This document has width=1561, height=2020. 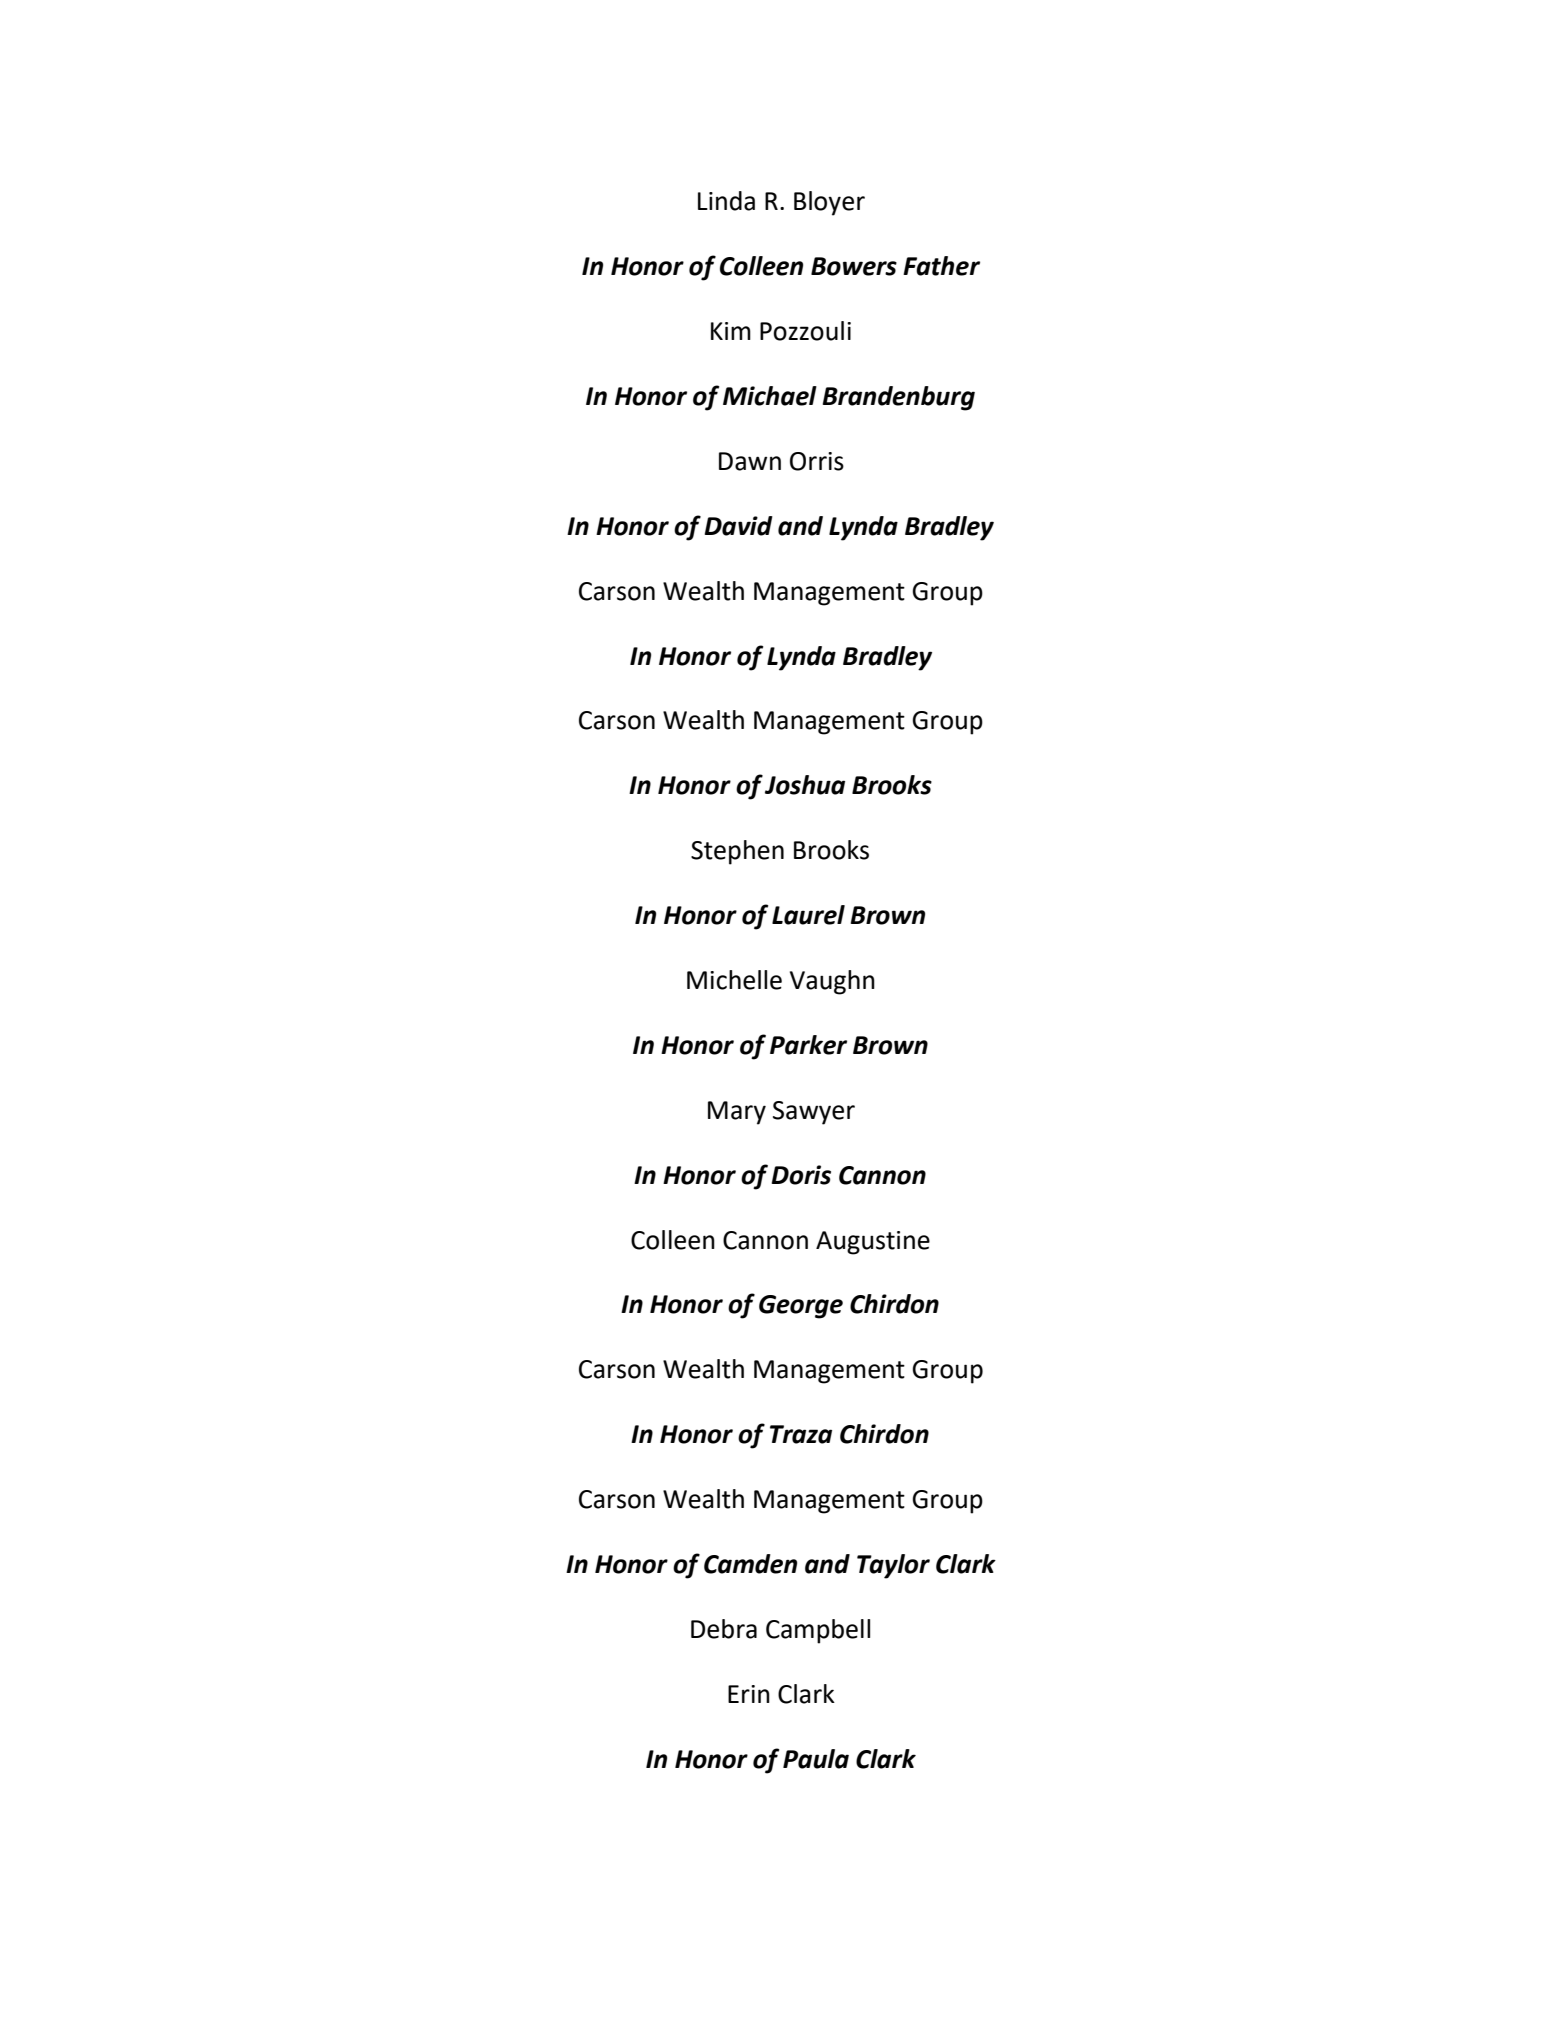 I want to click on Bowers, so click(x=854, y=266).
